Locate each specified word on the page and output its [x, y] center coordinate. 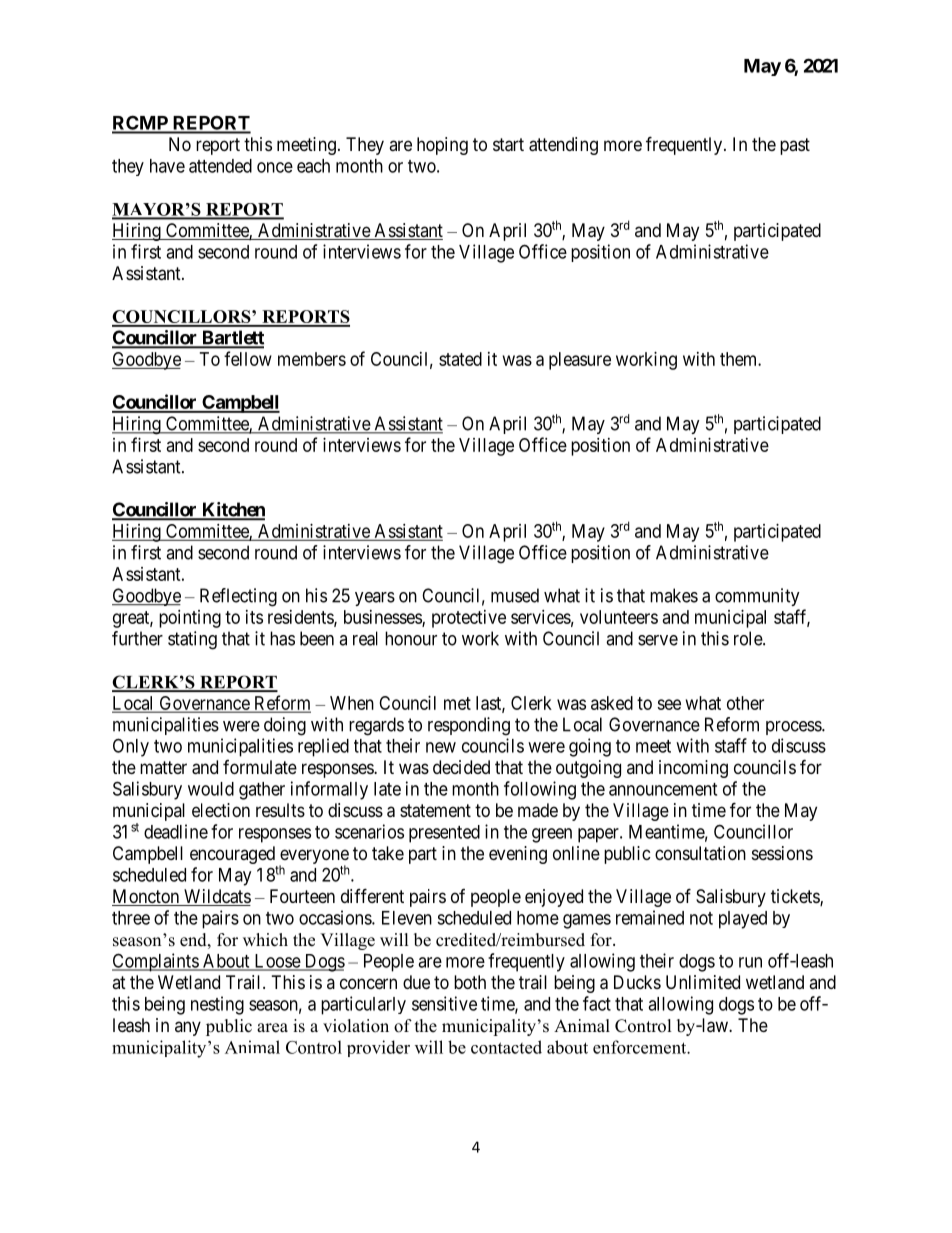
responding [469, 726]
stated [460, 359]
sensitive [444, 1003]
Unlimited [703, 982]
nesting [217, 1005]
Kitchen [232, 510]
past [795, 146]
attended [220, 166]
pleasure [580, 361]
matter [163, 767]
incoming [693, 769]
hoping [442, 146]
